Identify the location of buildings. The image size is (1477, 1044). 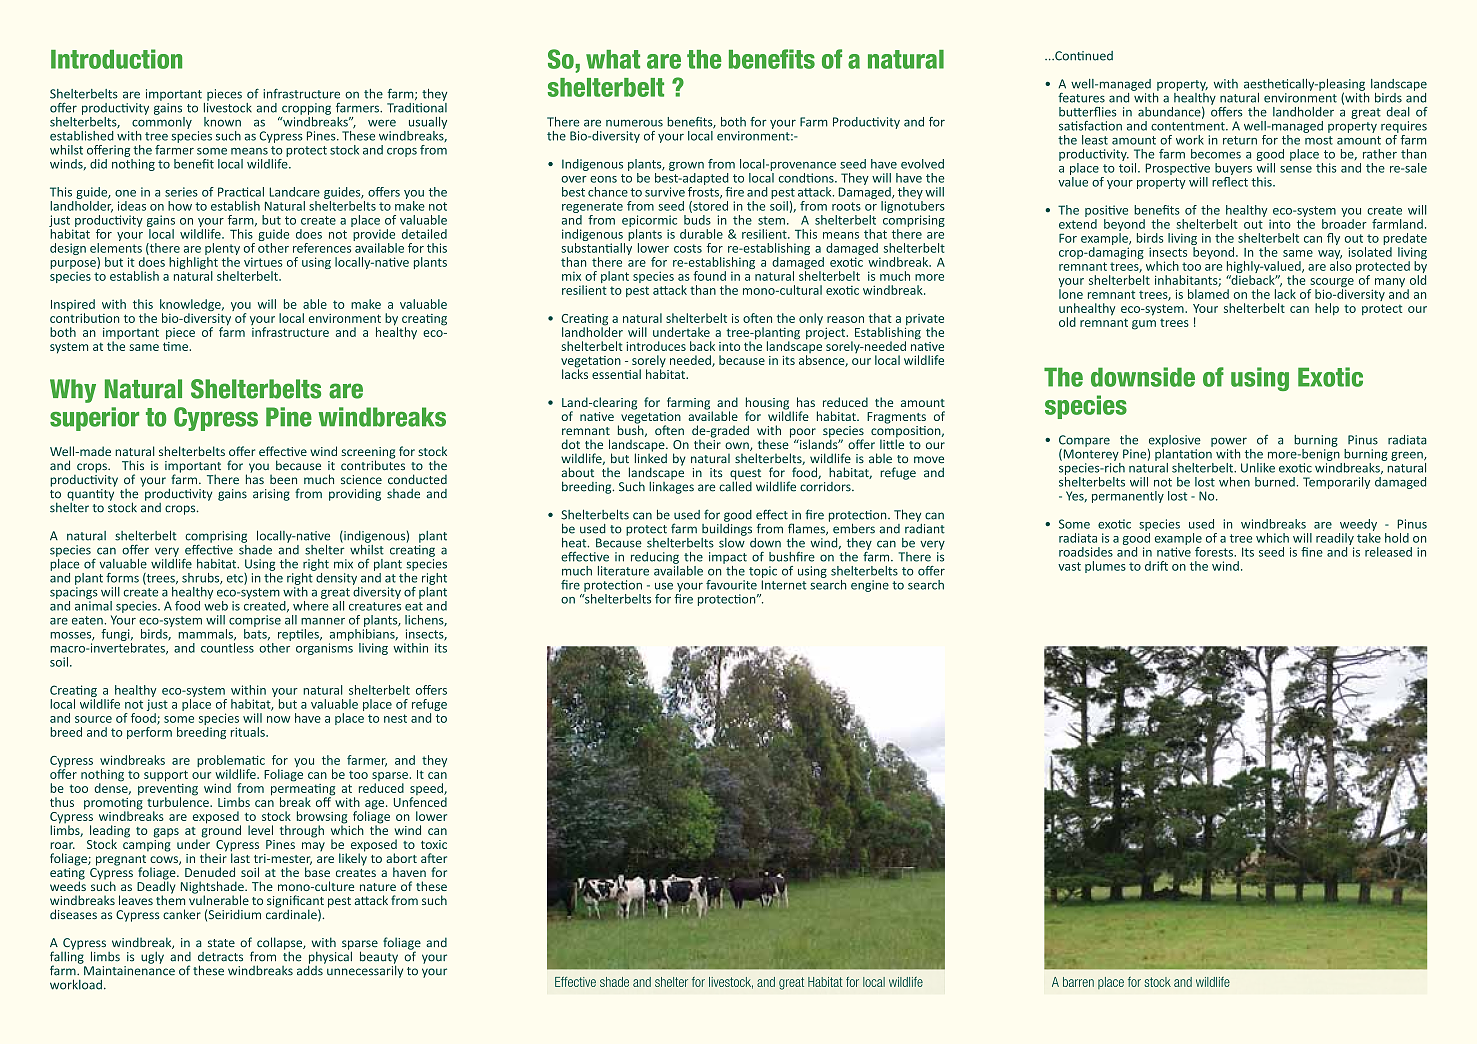
(727, 528).
